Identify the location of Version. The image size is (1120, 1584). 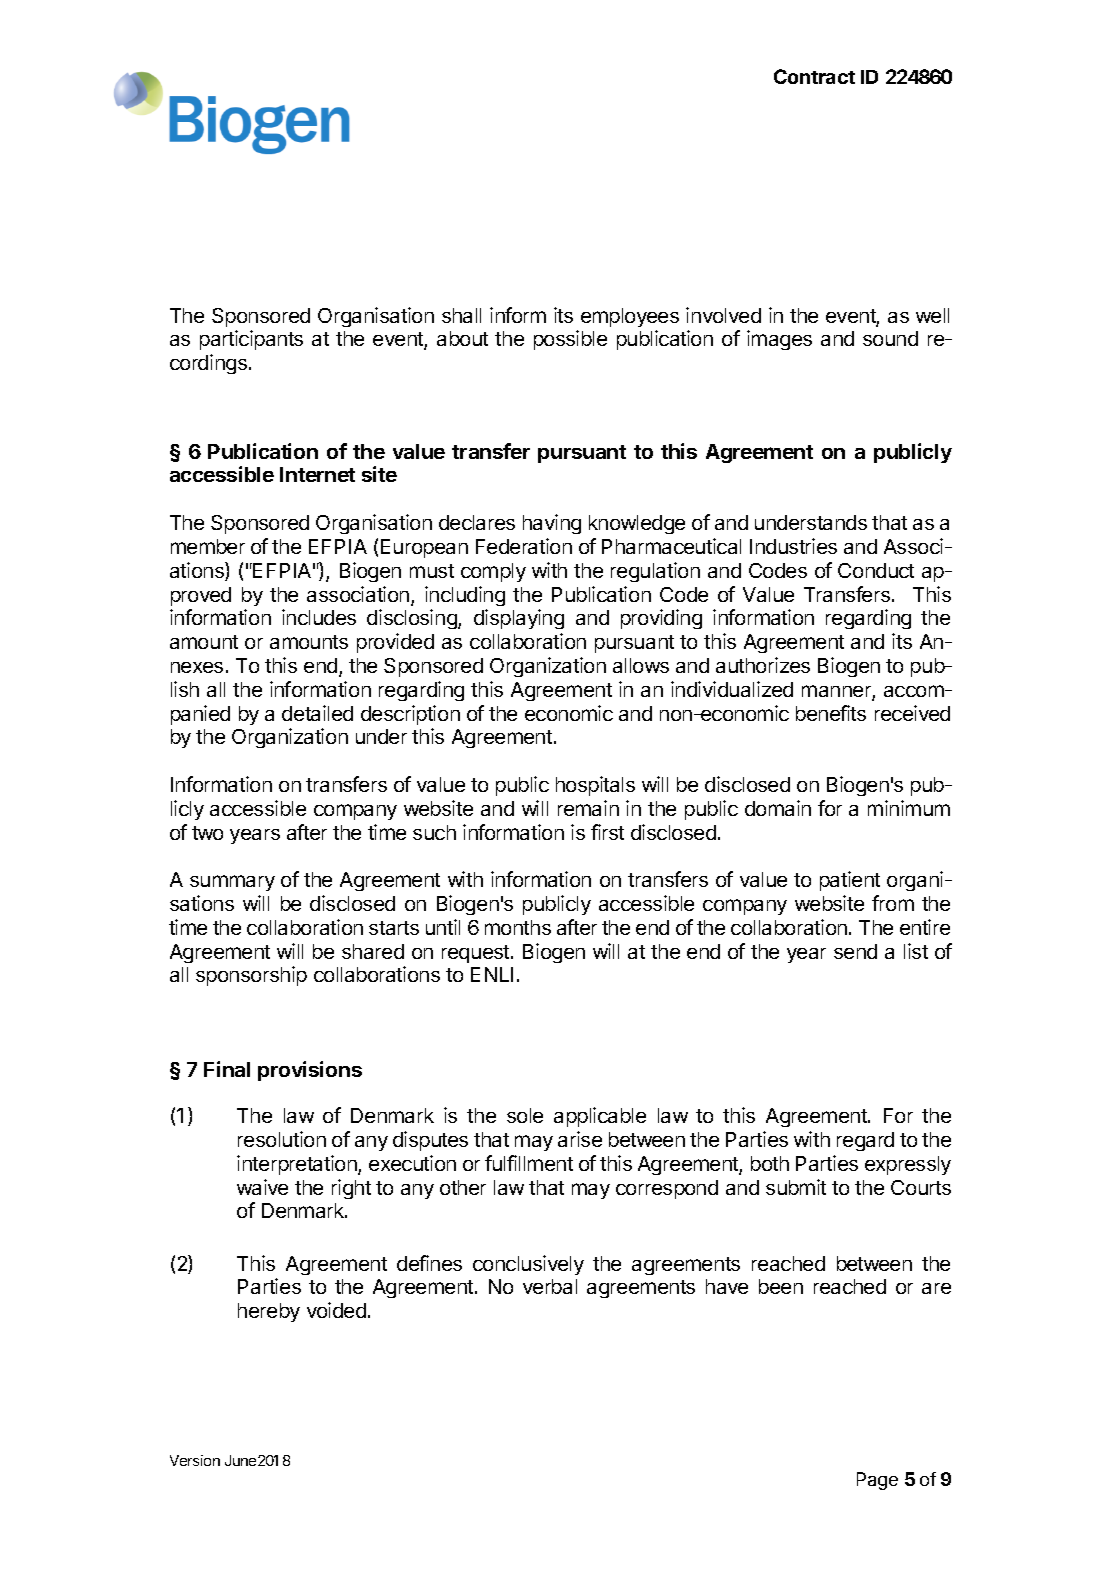
(195, 1460).
